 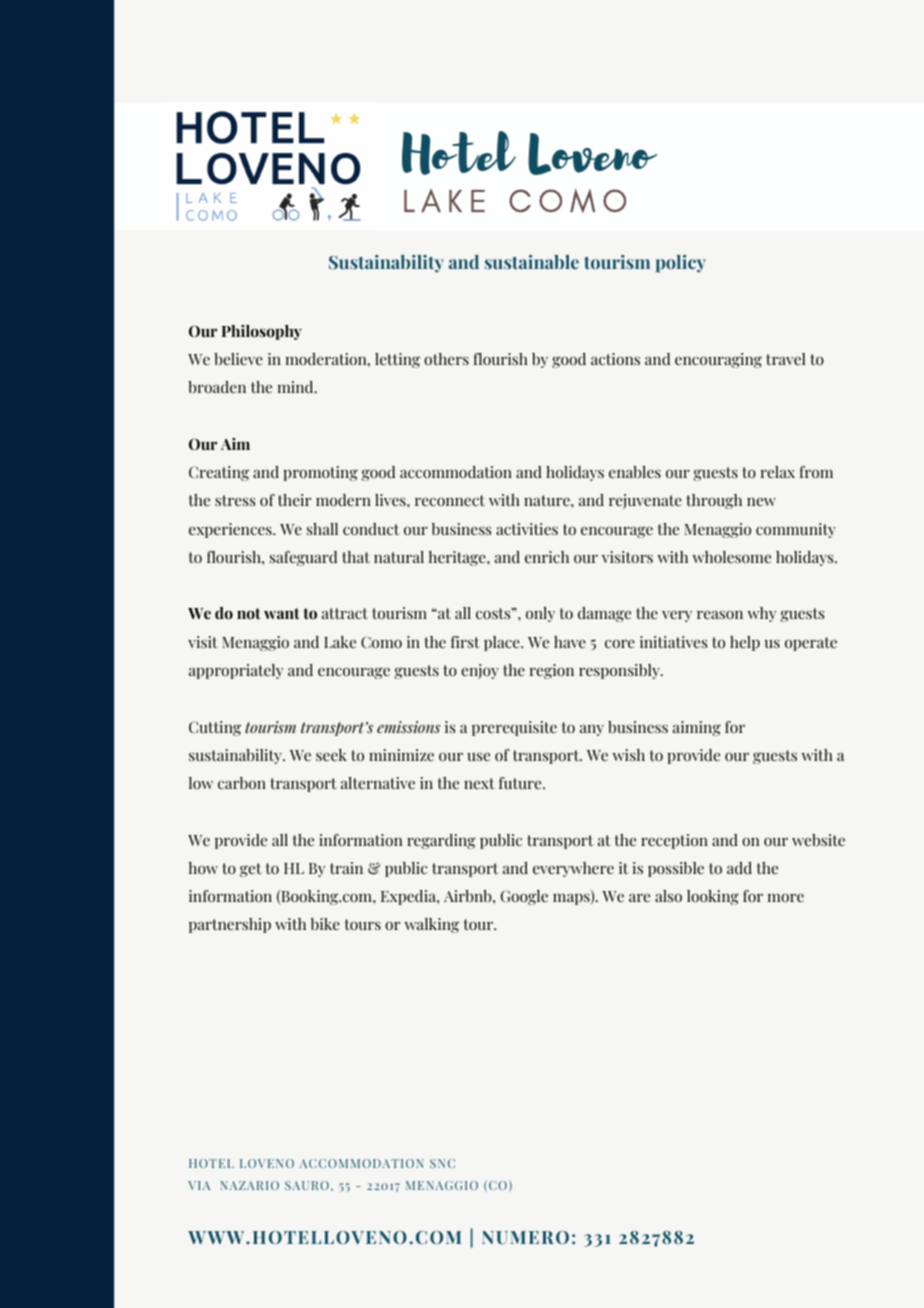 I want to click on their, so click(x=294, y=500).
